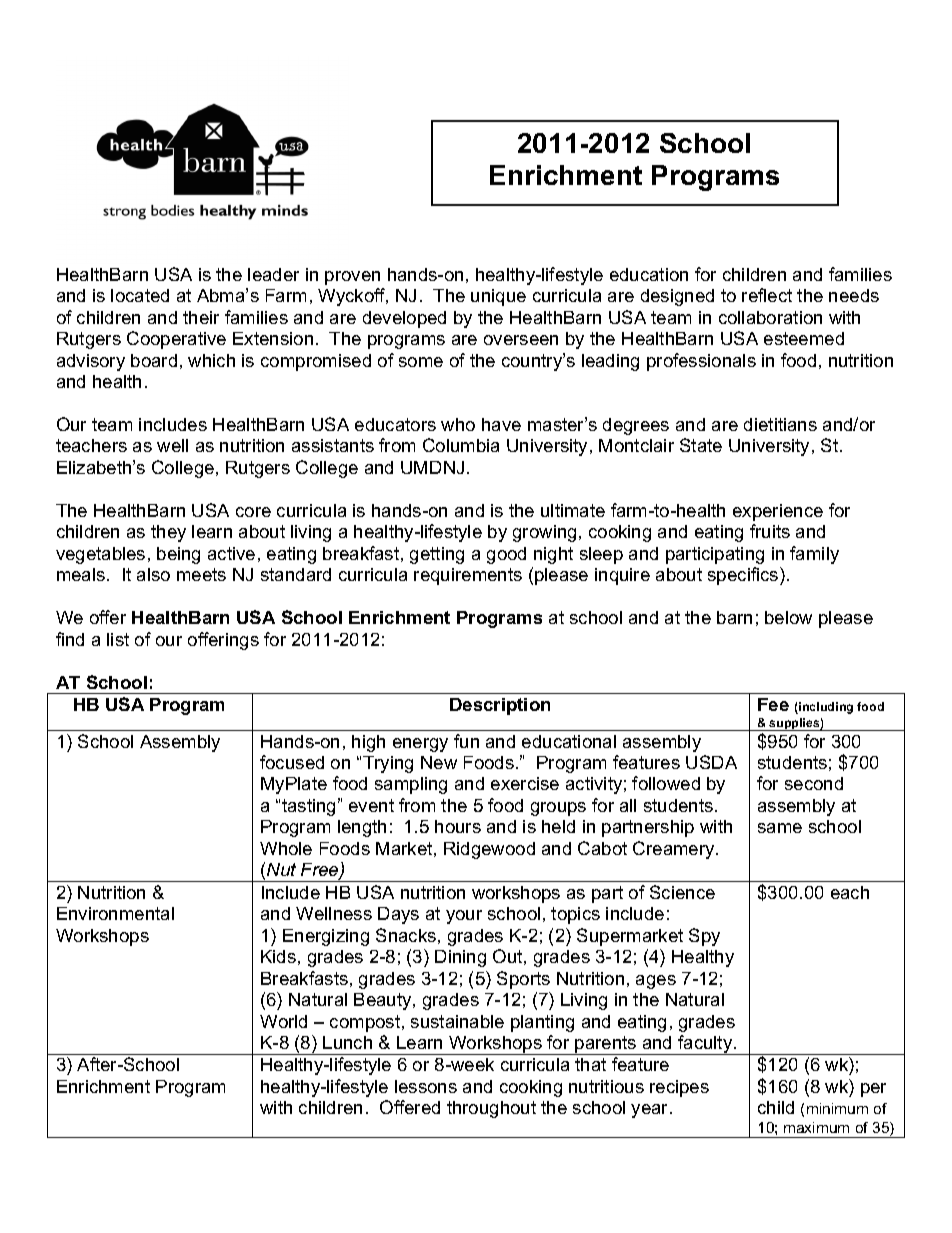  What do you see at coordinates (115, 913) in the screenshot?
I see `Environmental` at bounding box center [115, 913].
